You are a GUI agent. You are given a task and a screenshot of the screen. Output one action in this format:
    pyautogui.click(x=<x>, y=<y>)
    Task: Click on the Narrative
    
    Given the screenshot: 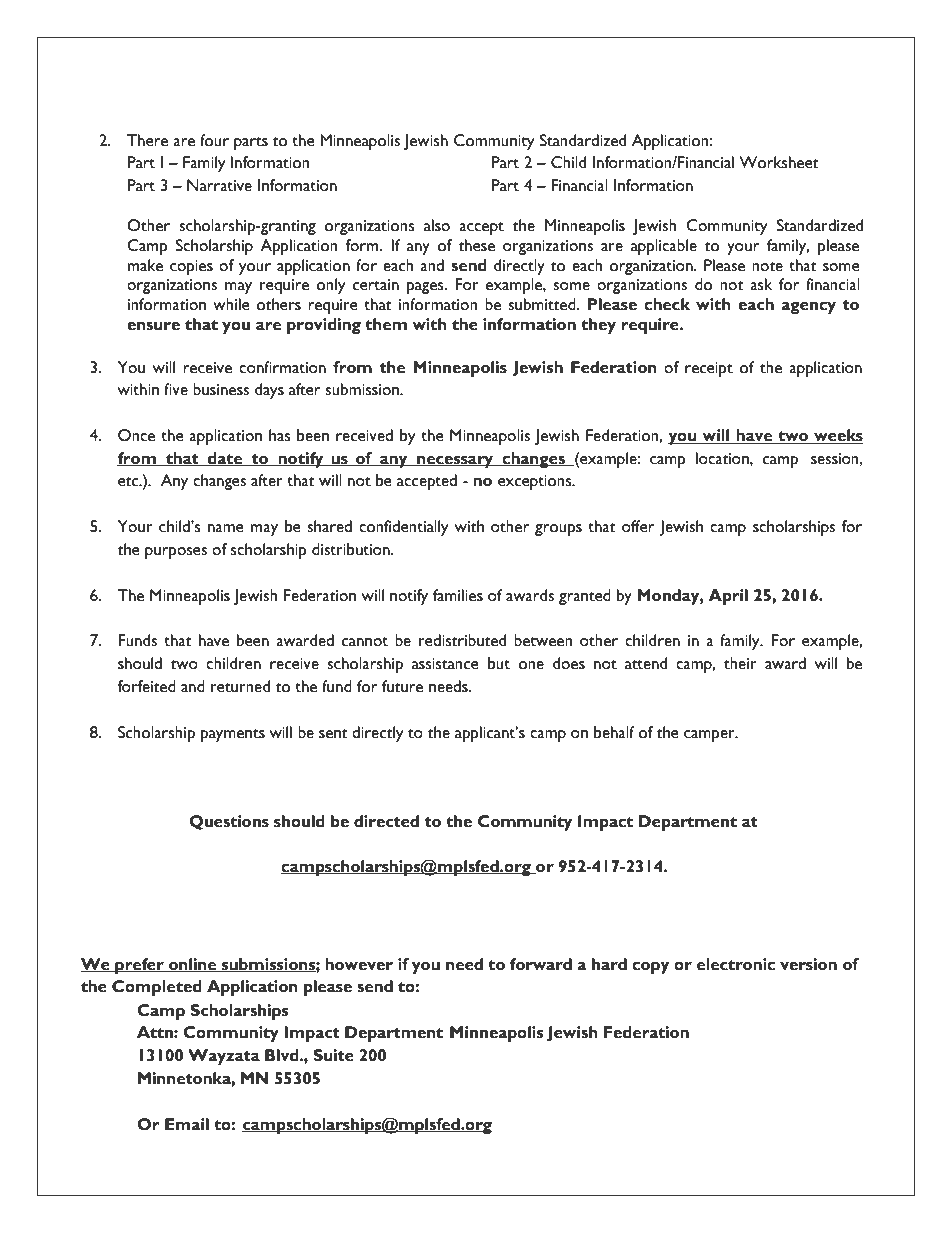 What is the action you would take?
    pyautogui.click(x=219, y=185)
